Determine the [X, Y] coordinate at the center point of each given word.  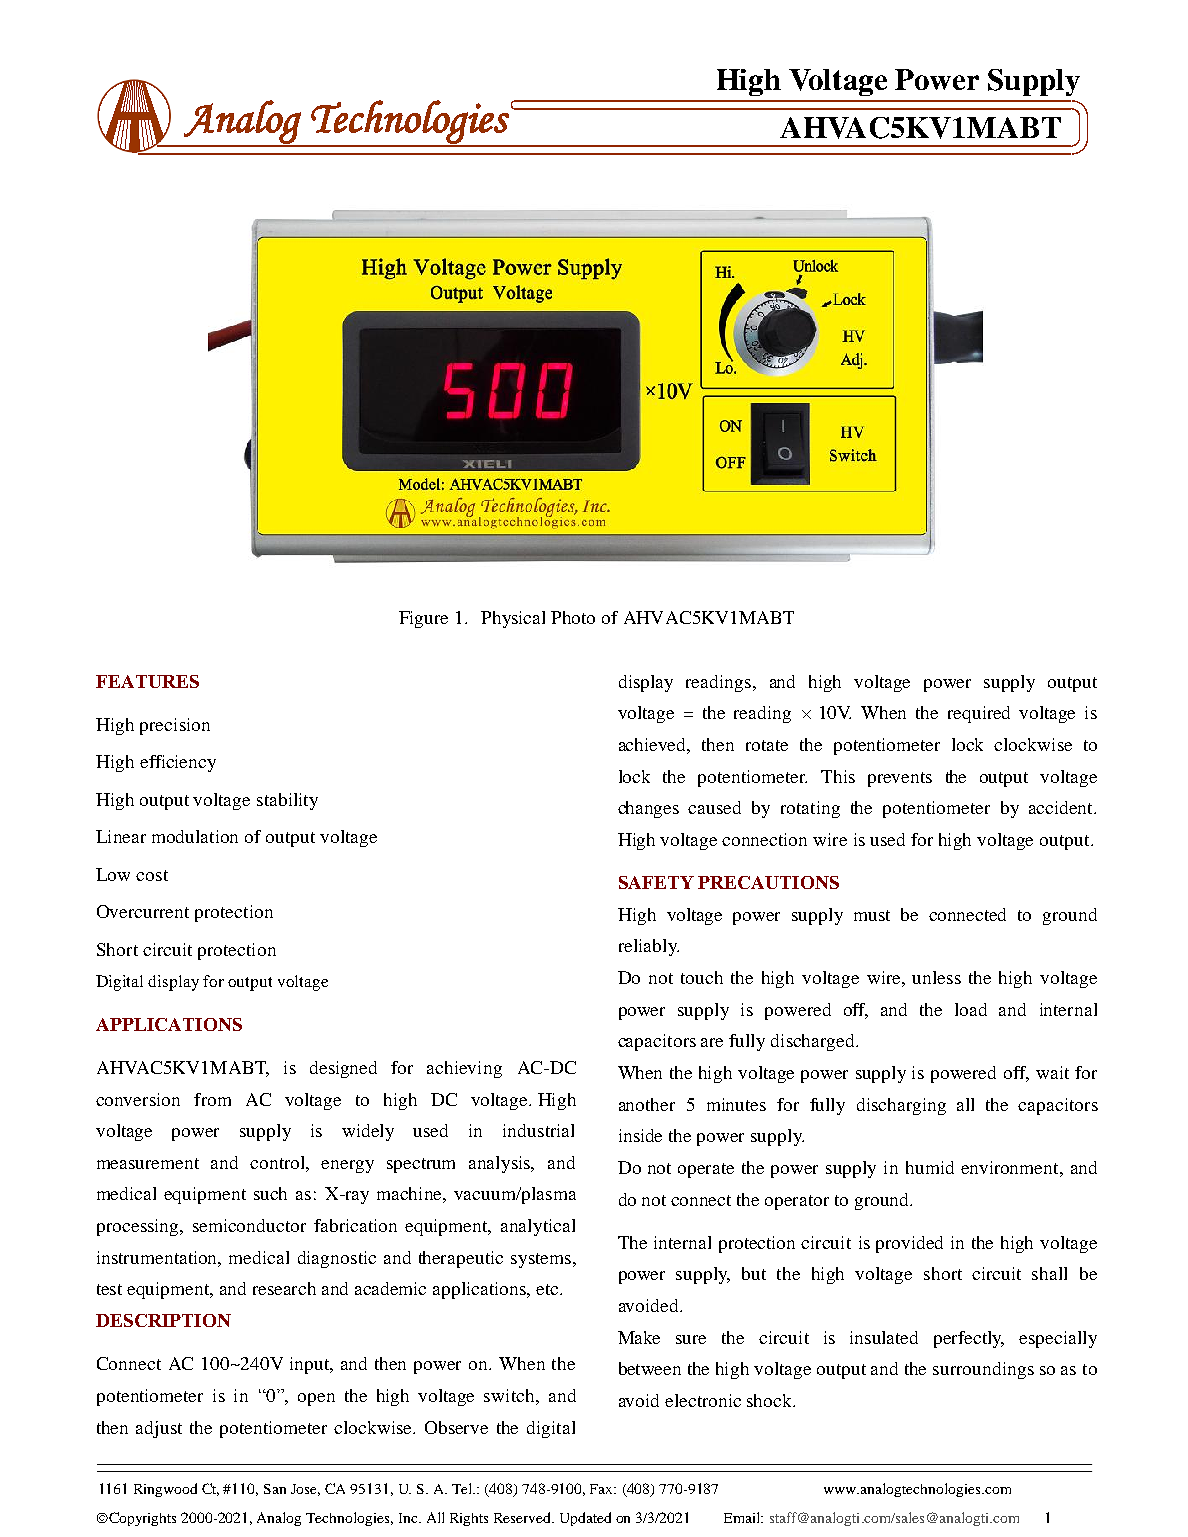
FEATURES [147, 681]
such [270, 1193]
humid [930, 1167]
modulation [195, 836]
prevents [900, 779]
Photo [573, 617]
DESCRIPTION [163, 1320]
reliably [649, 947]
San [275, 1489]
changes [648, 809]
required [979, 714]
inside [640, 1135]
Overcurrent [143, 911]
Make [639, 1337]
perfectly [969, 1339]
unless [936, 977]
